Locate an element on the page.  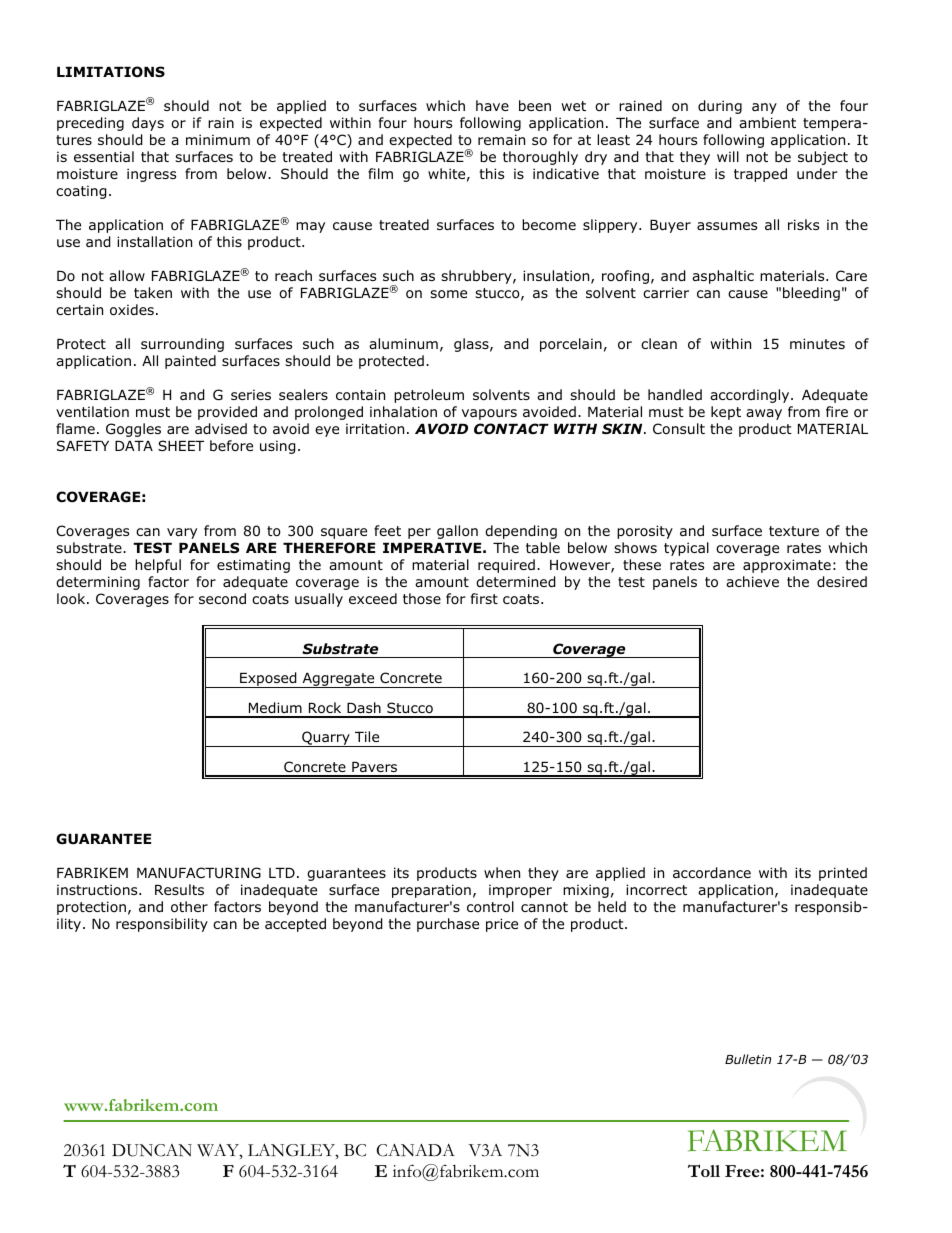
accordingly is located at coordinates (751, 396).
